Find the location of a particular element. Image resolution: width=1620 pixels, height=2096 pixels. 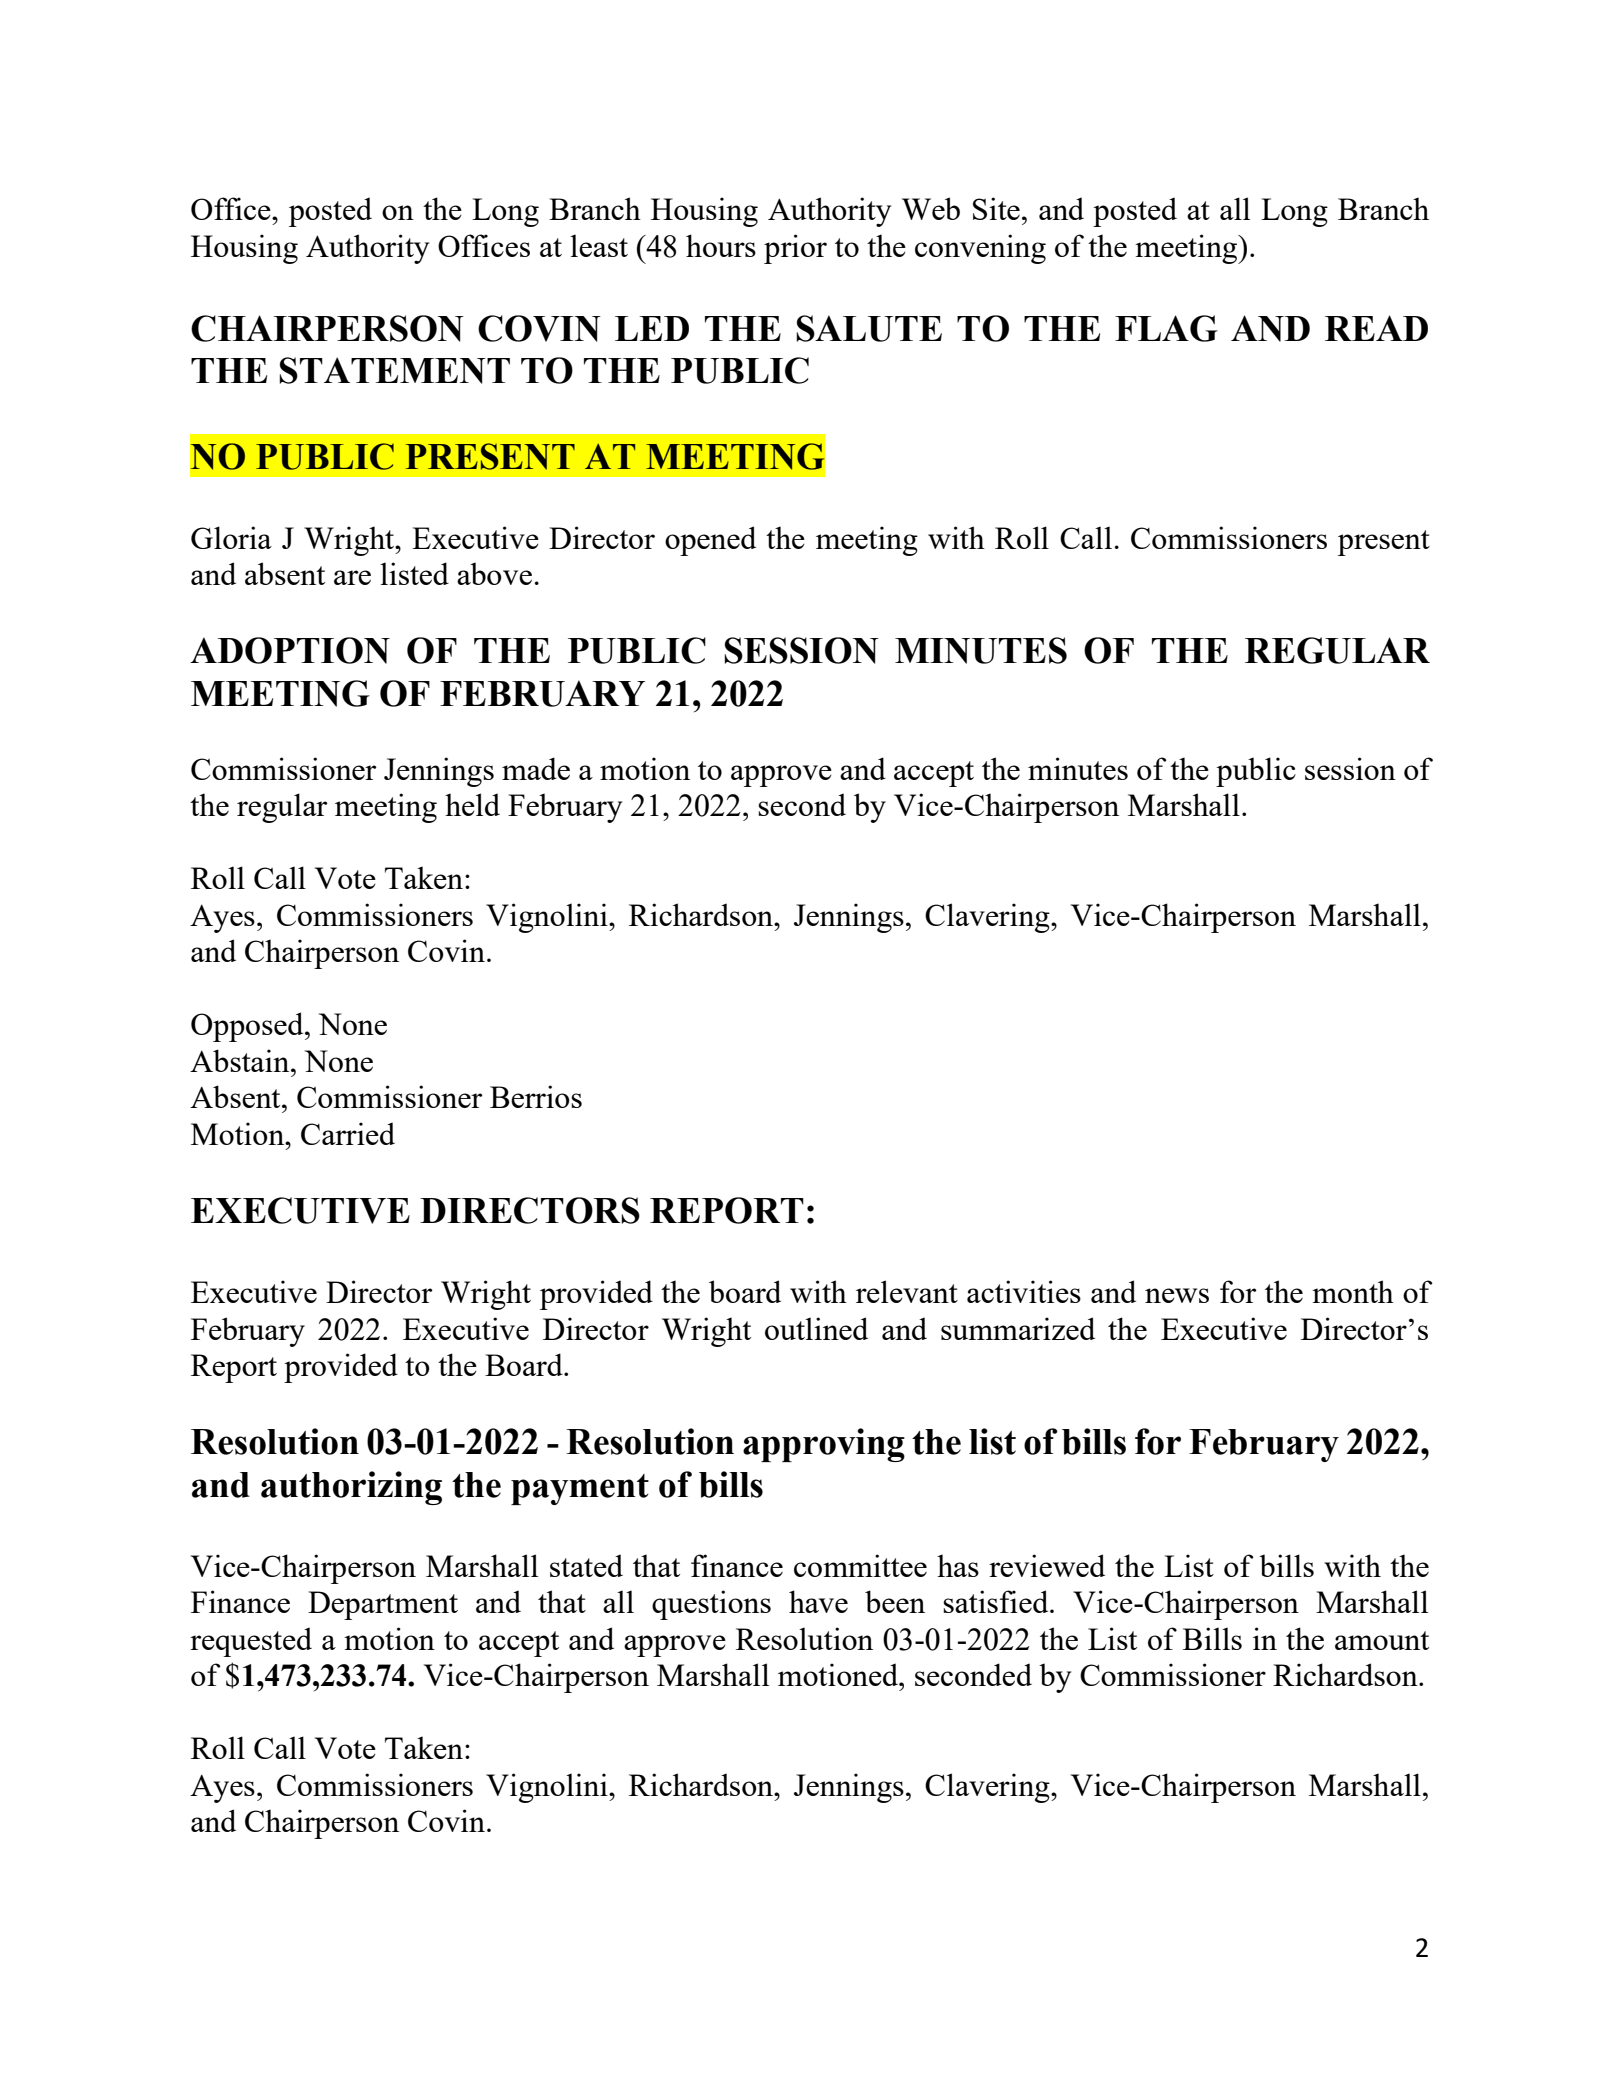

FLAG is located at coordinates (1166, 328).
